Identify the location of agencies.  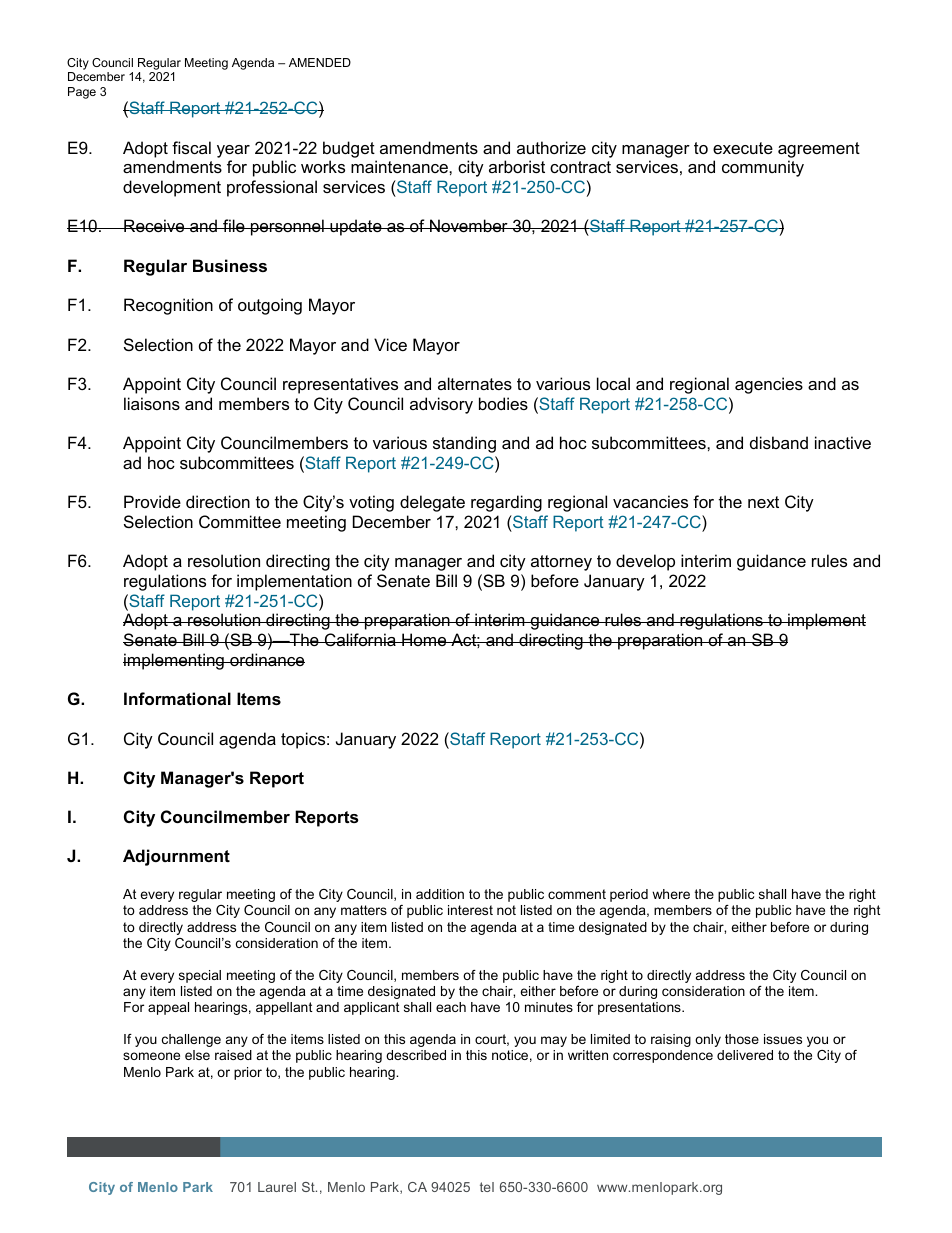
(769, 385).
